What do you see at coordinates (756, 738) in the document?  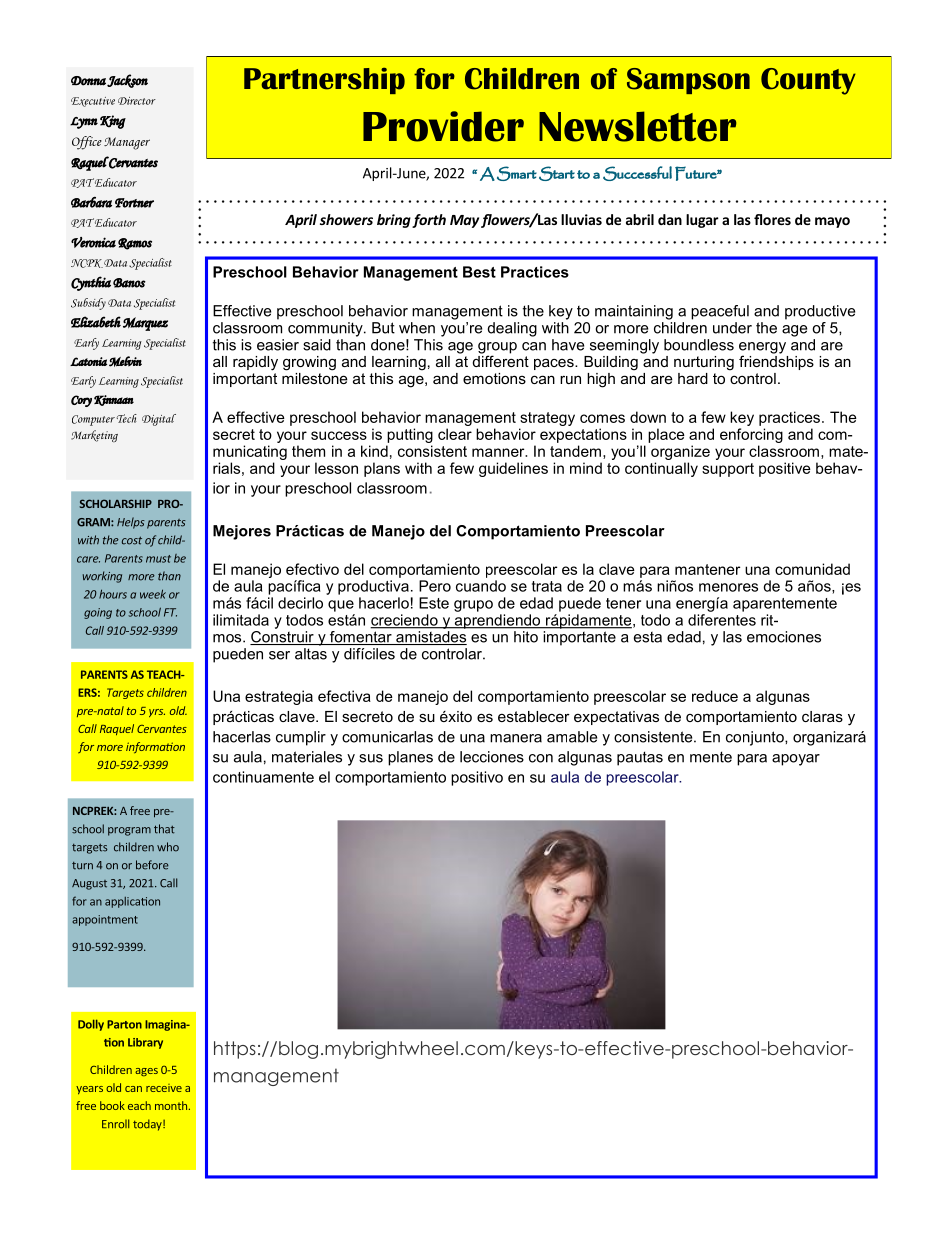 I see `conjunto` at bounding box center [756, 738].
